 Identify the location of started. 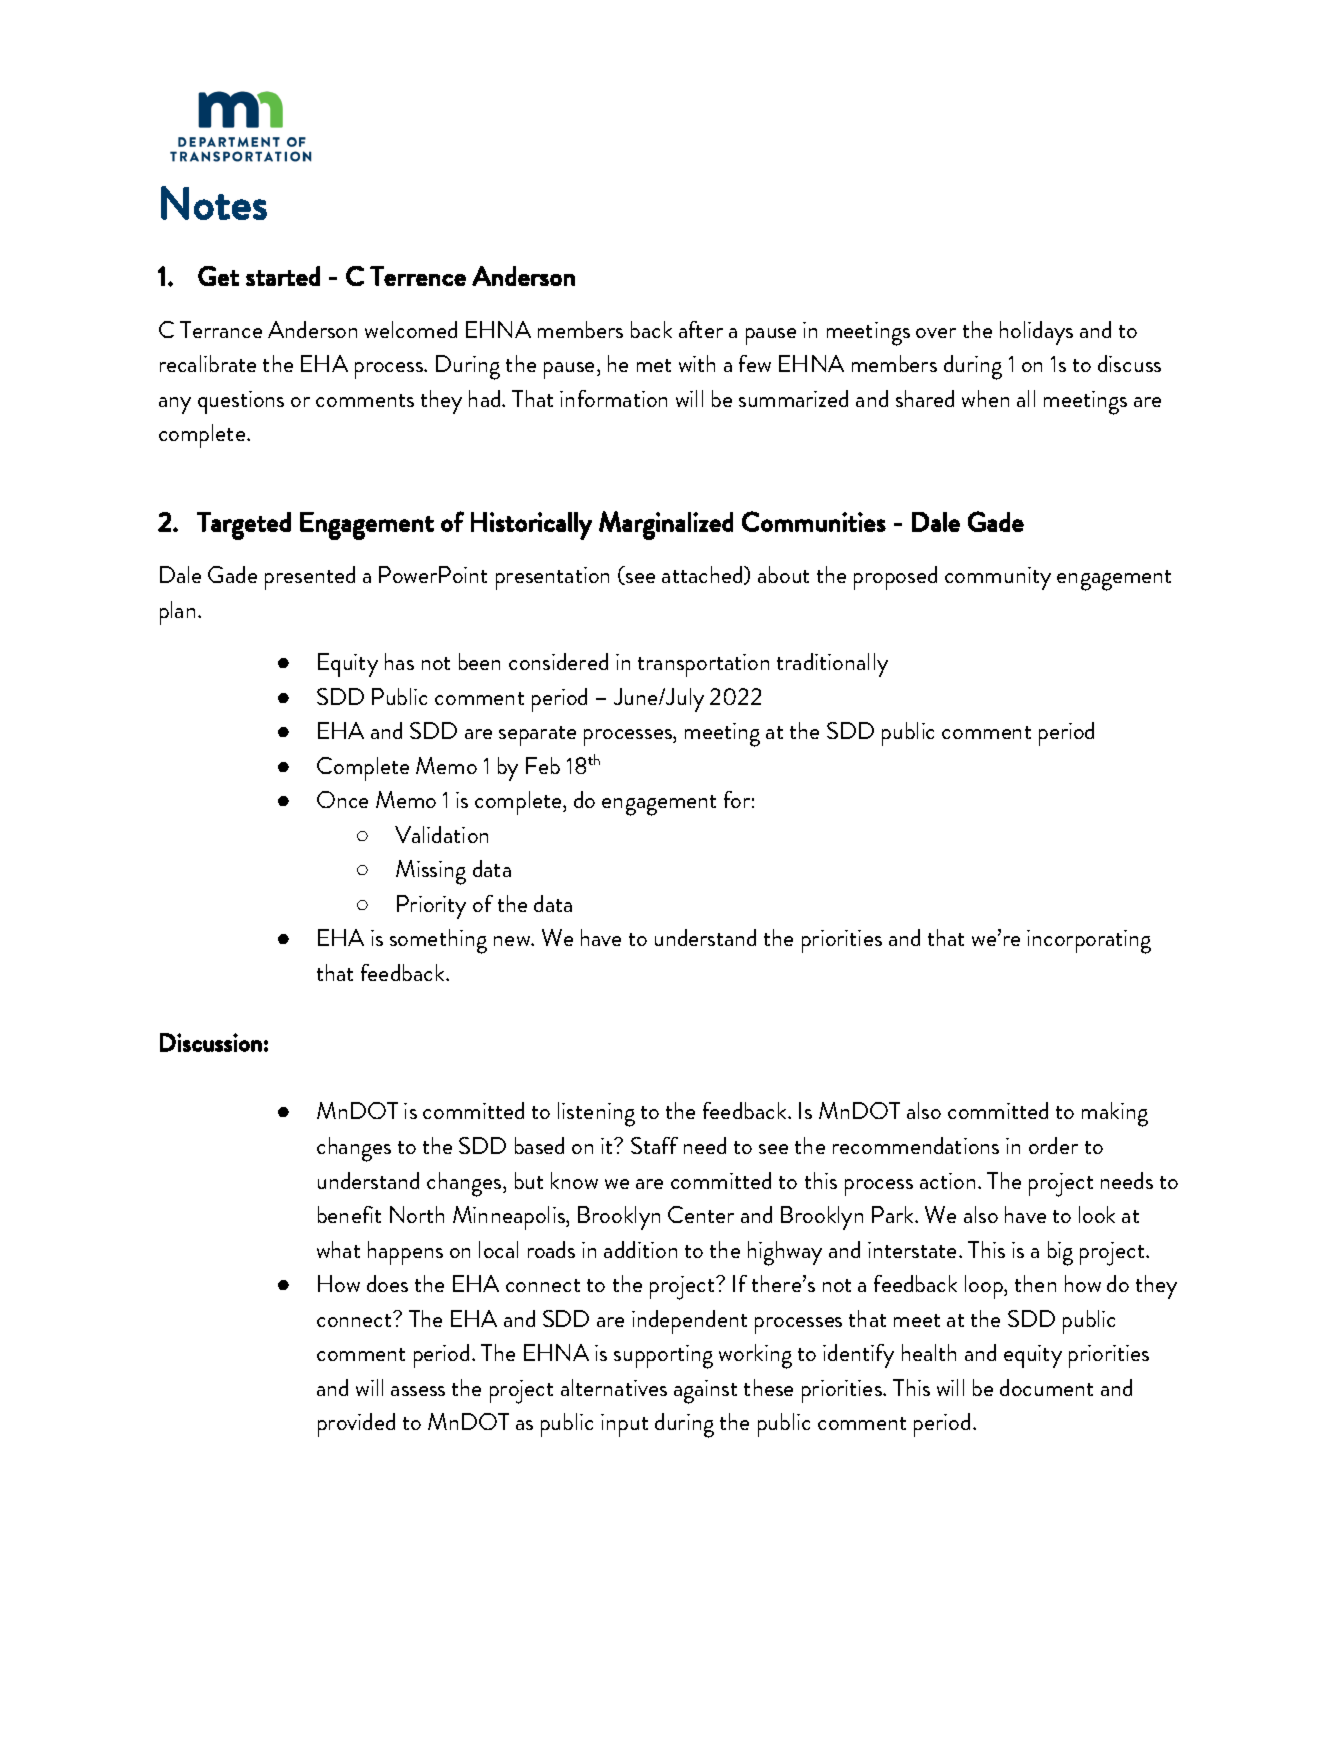
(283, 276).
